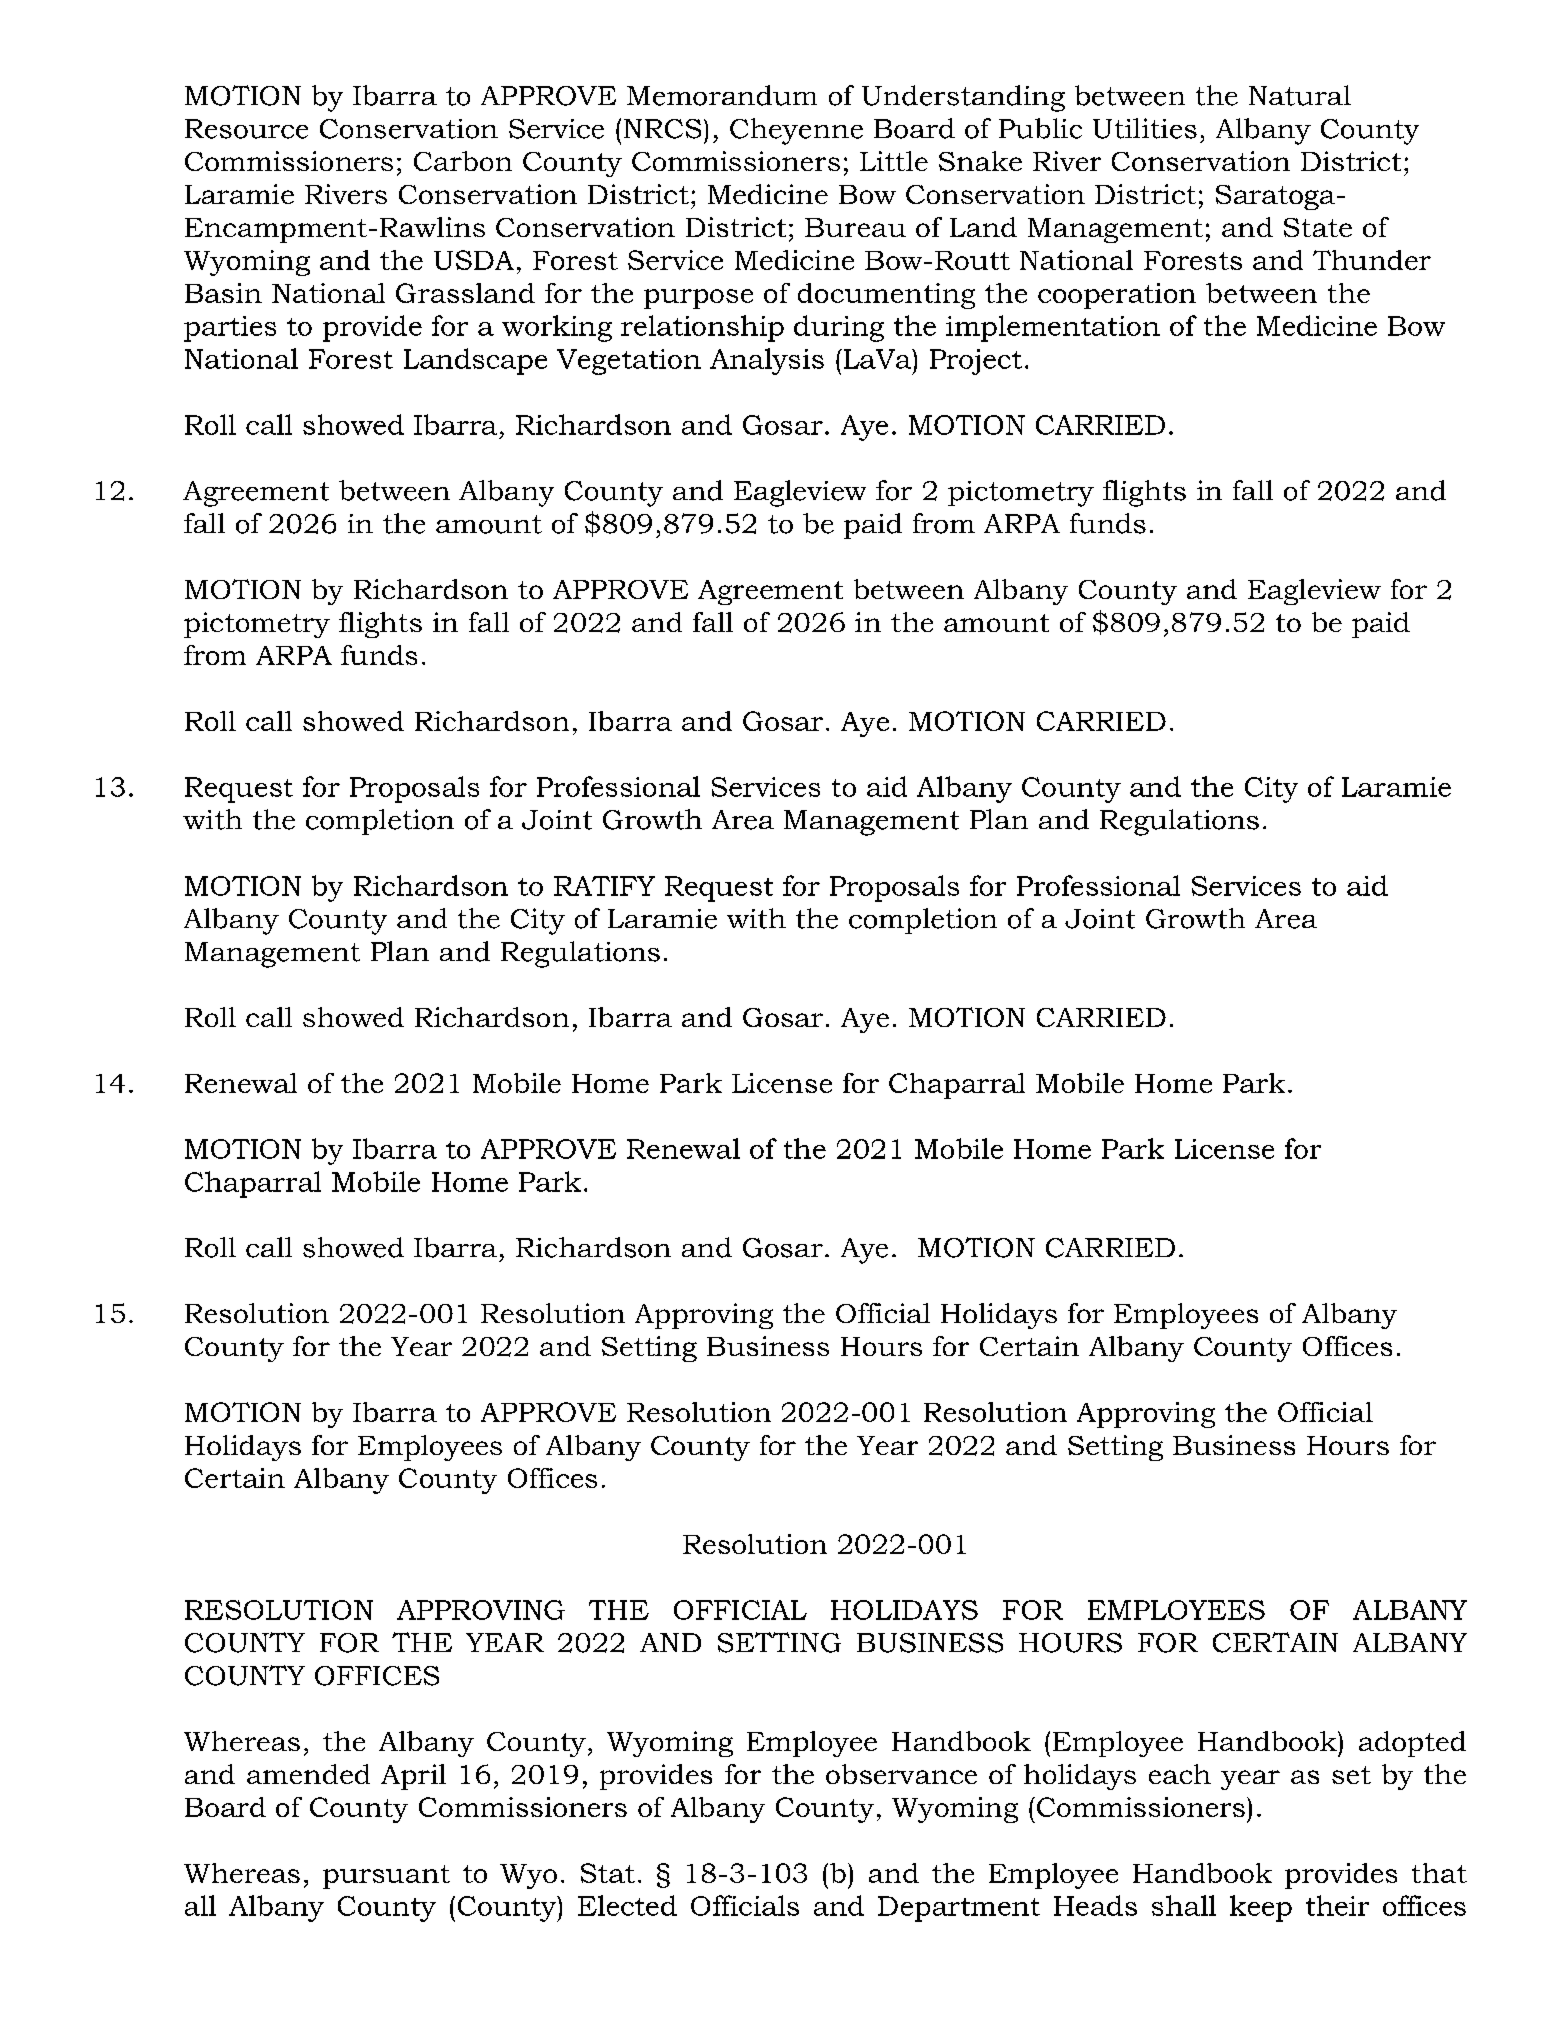  Describe the element at coordinates (959, 1909) in the screenshot. I see `Department` at that location.
